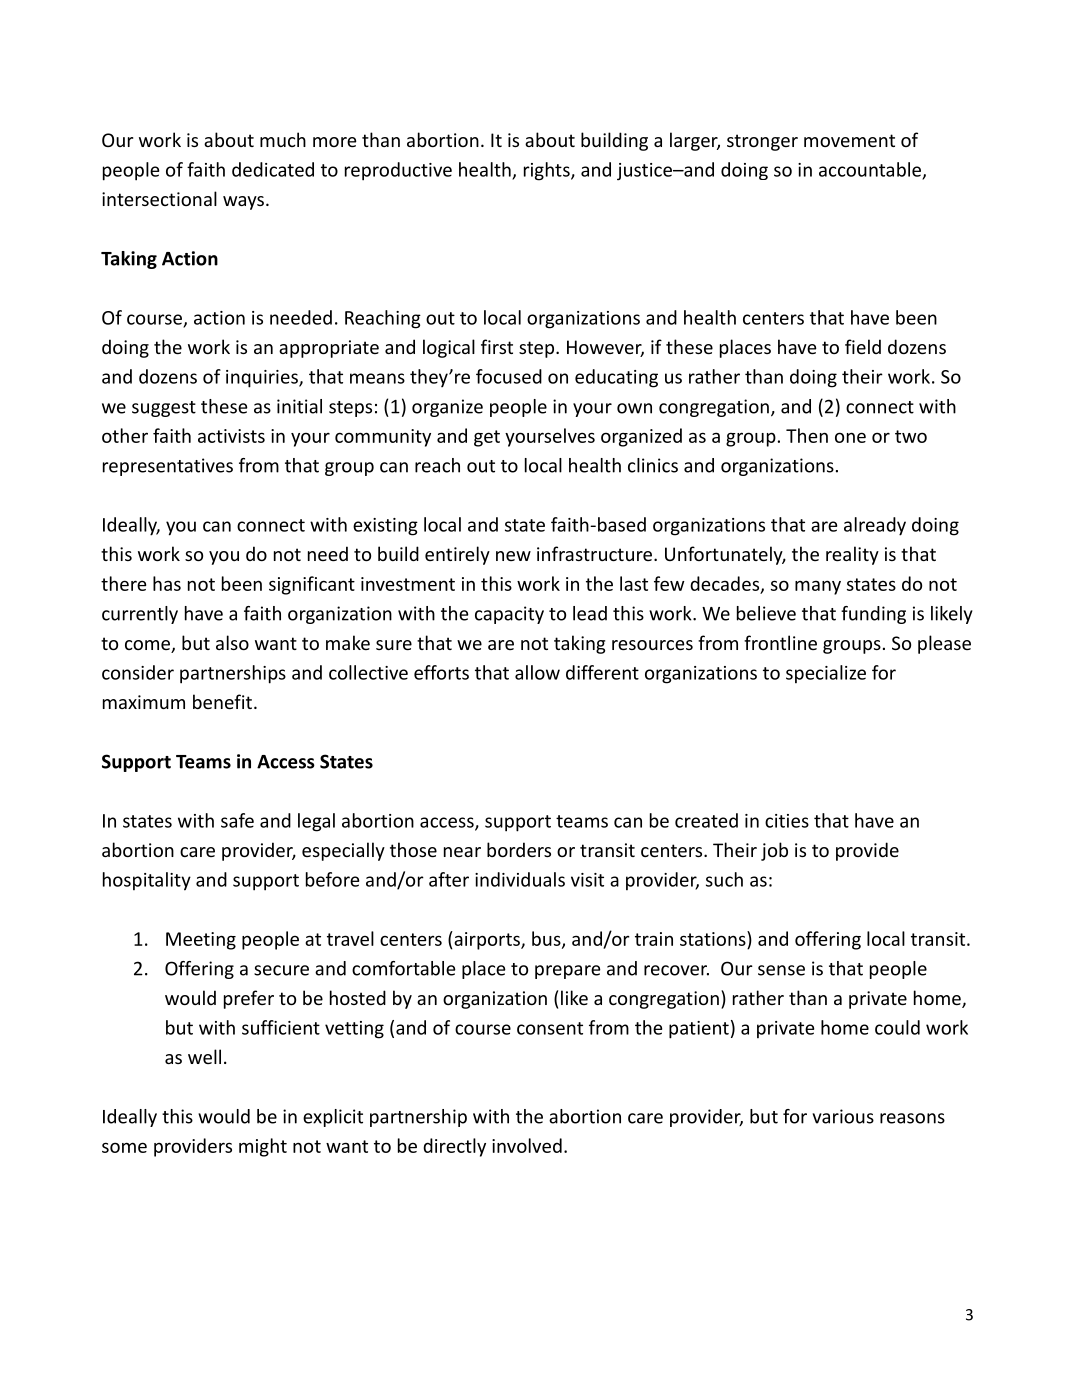  Describe the element at coordinates (548, 171) in the screenshot. I see `rights` at that location.
